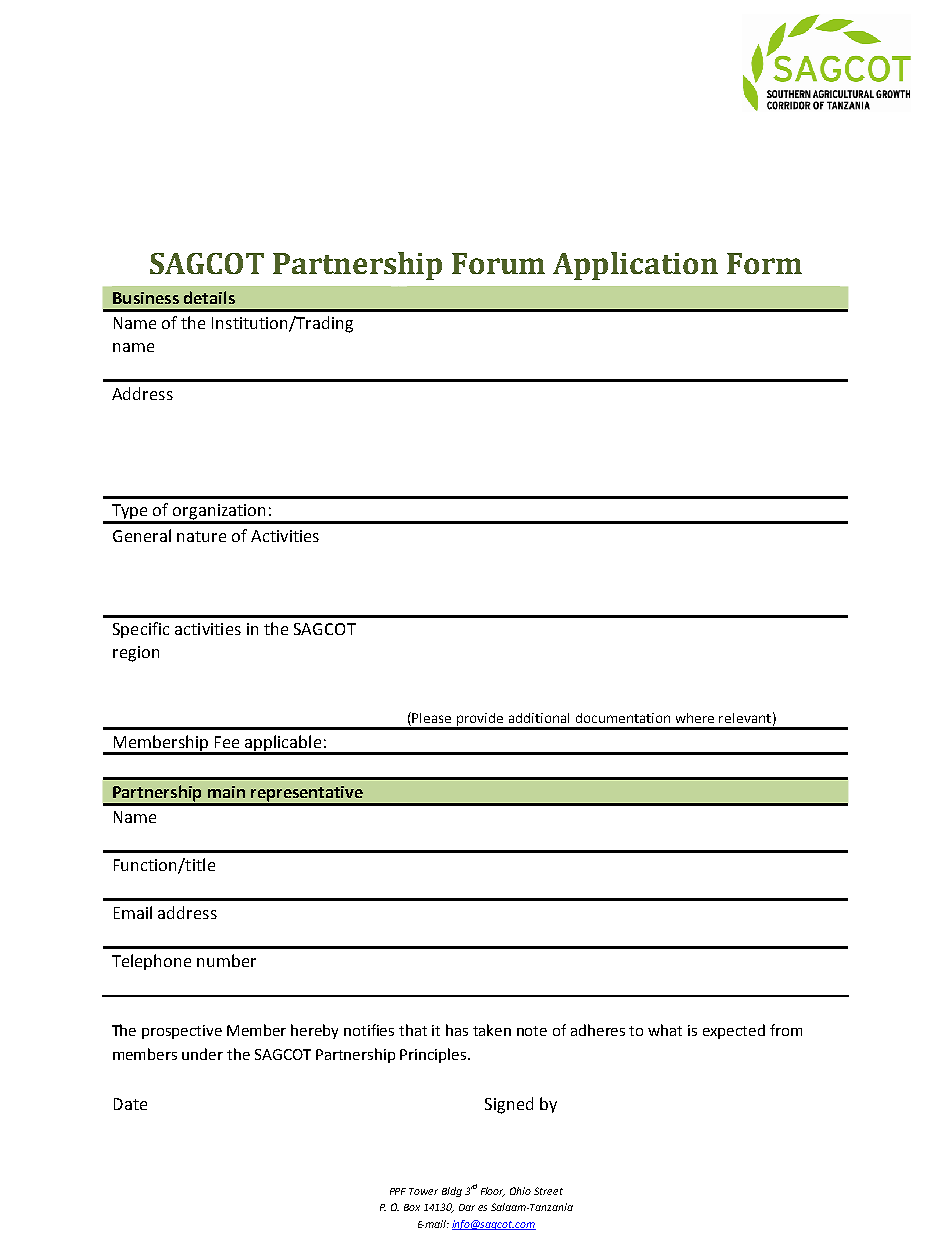 The height and width of the screenshot is (1233, 952). Describe the element at coordinates (623, 718) in the screenshot. I see `documentation` at that location.
